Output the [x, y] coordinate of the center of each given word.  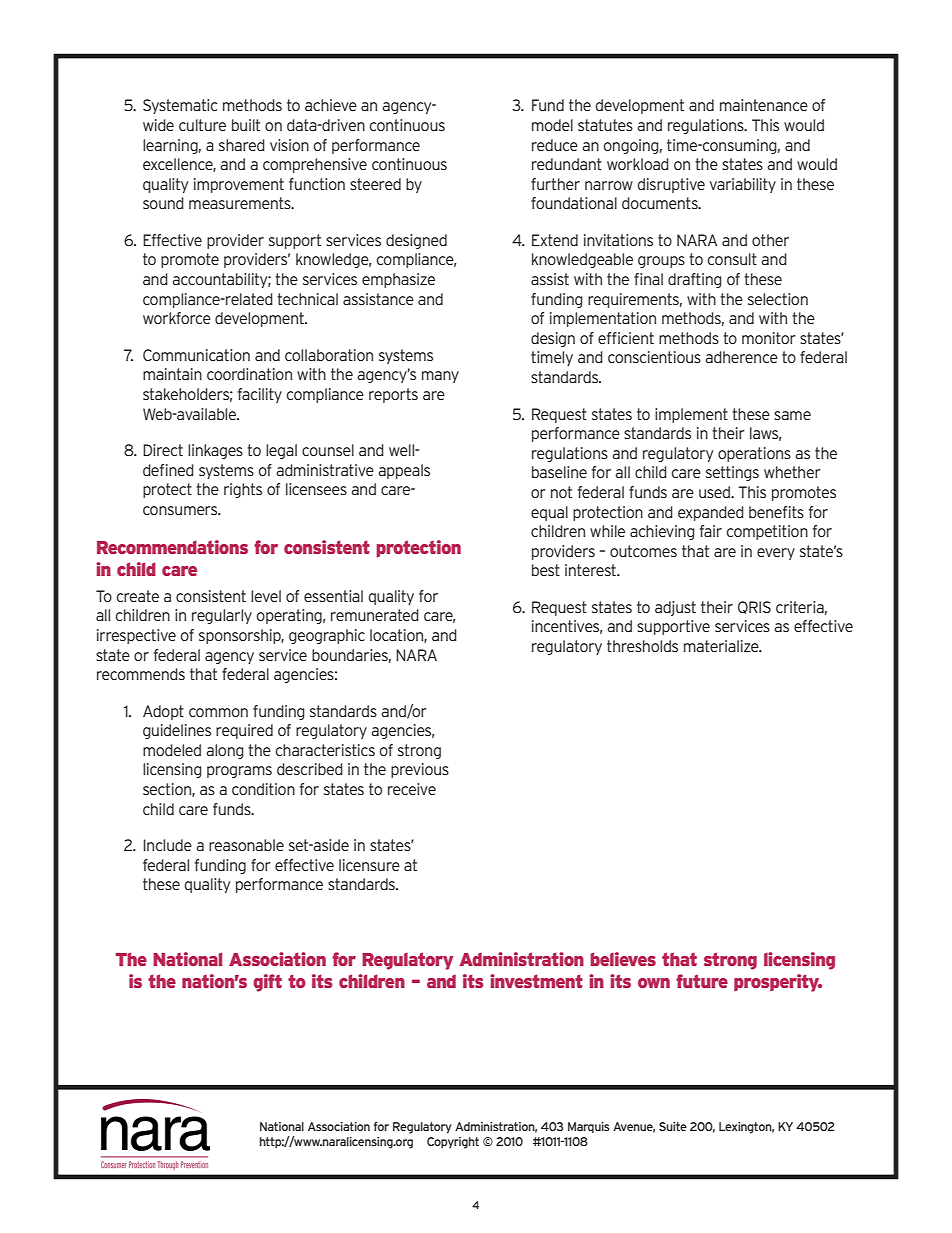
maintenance [764, 105]
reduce [555, 145]
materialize [722, 646]
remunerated [375, 615]
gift [267, 983]
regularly [222, 616]
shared [242, 145]
